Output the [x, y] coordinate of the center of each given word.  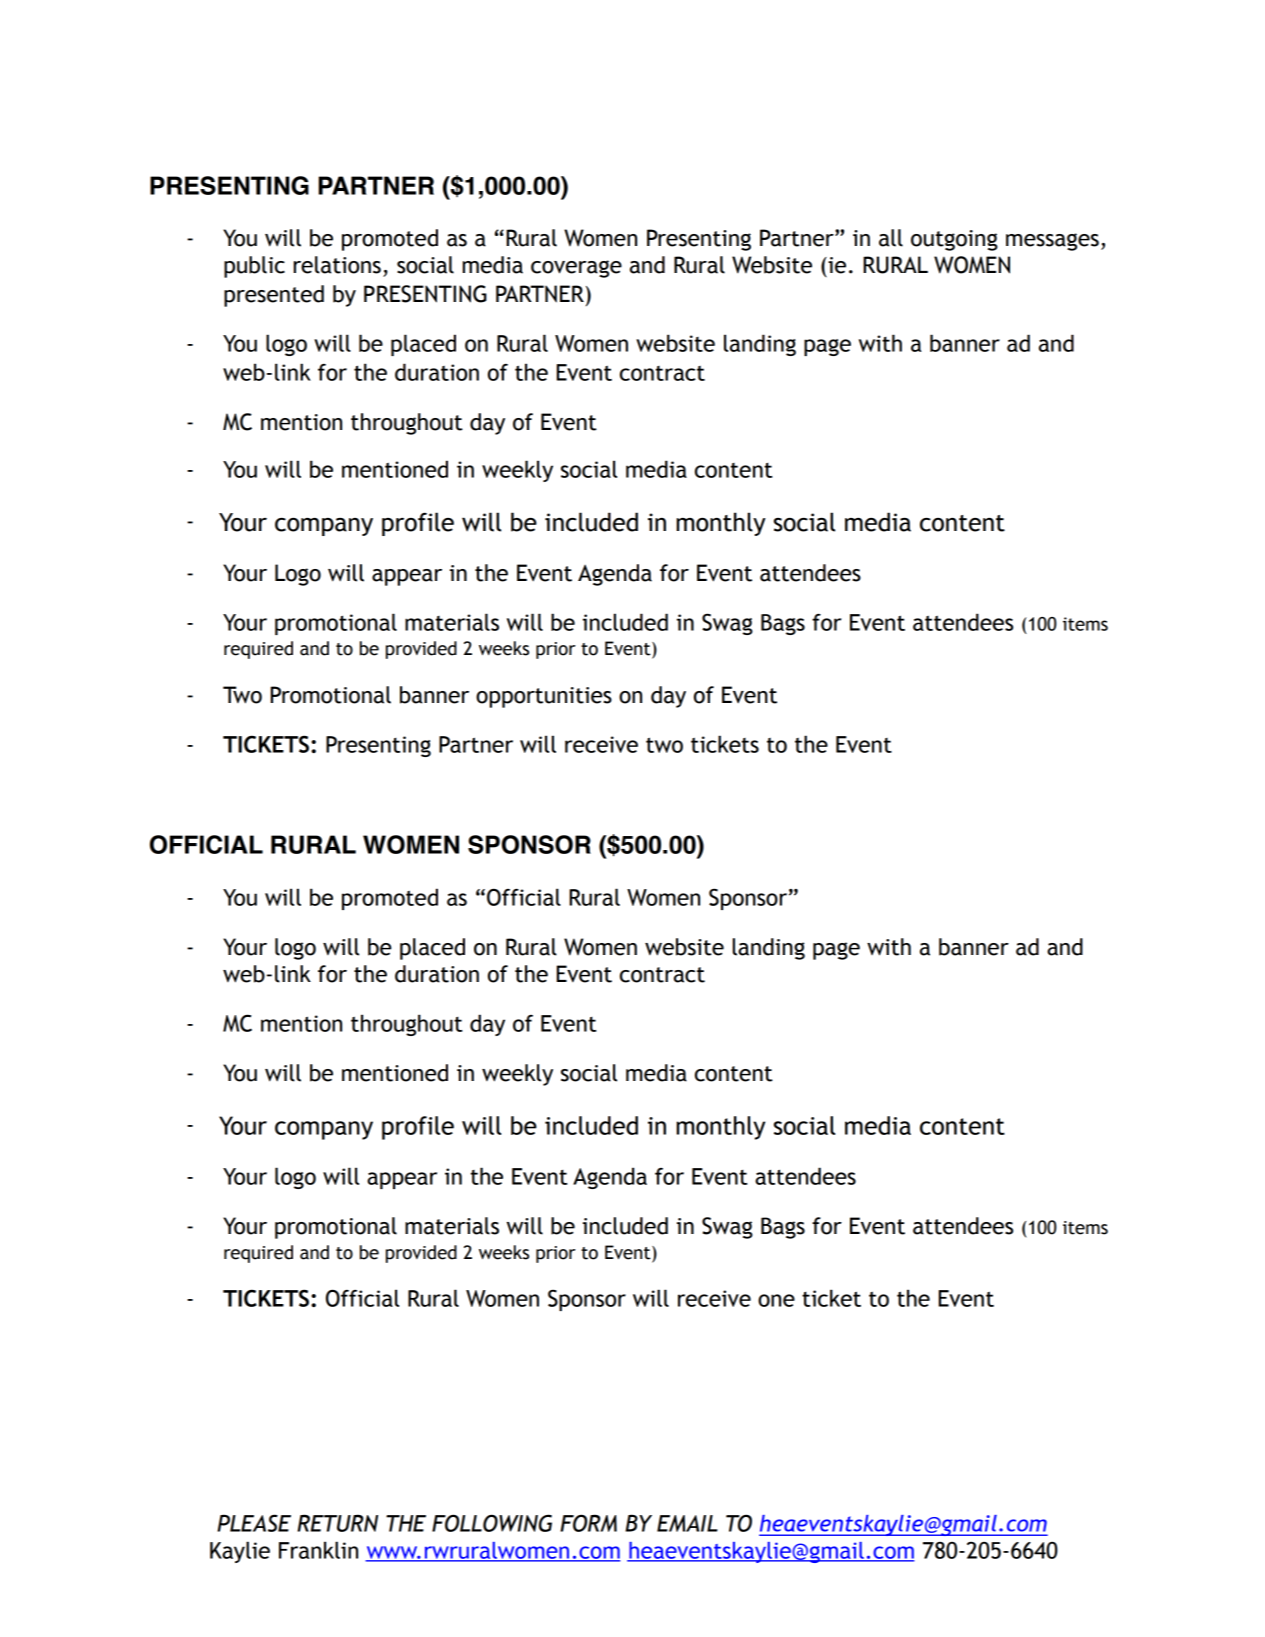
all [891, 238]
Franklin [318, 1550]
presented [274, 296]
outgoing [954, 240]
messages [1052, 242]
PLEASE [254, 1523]
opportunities [544, 697]
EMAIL [687, 1523]
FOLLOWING [492, 1523]
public [254, 267]
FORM [588, 1523]
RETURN [337, 1523]
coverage [576, 269]
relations [337, 265]
